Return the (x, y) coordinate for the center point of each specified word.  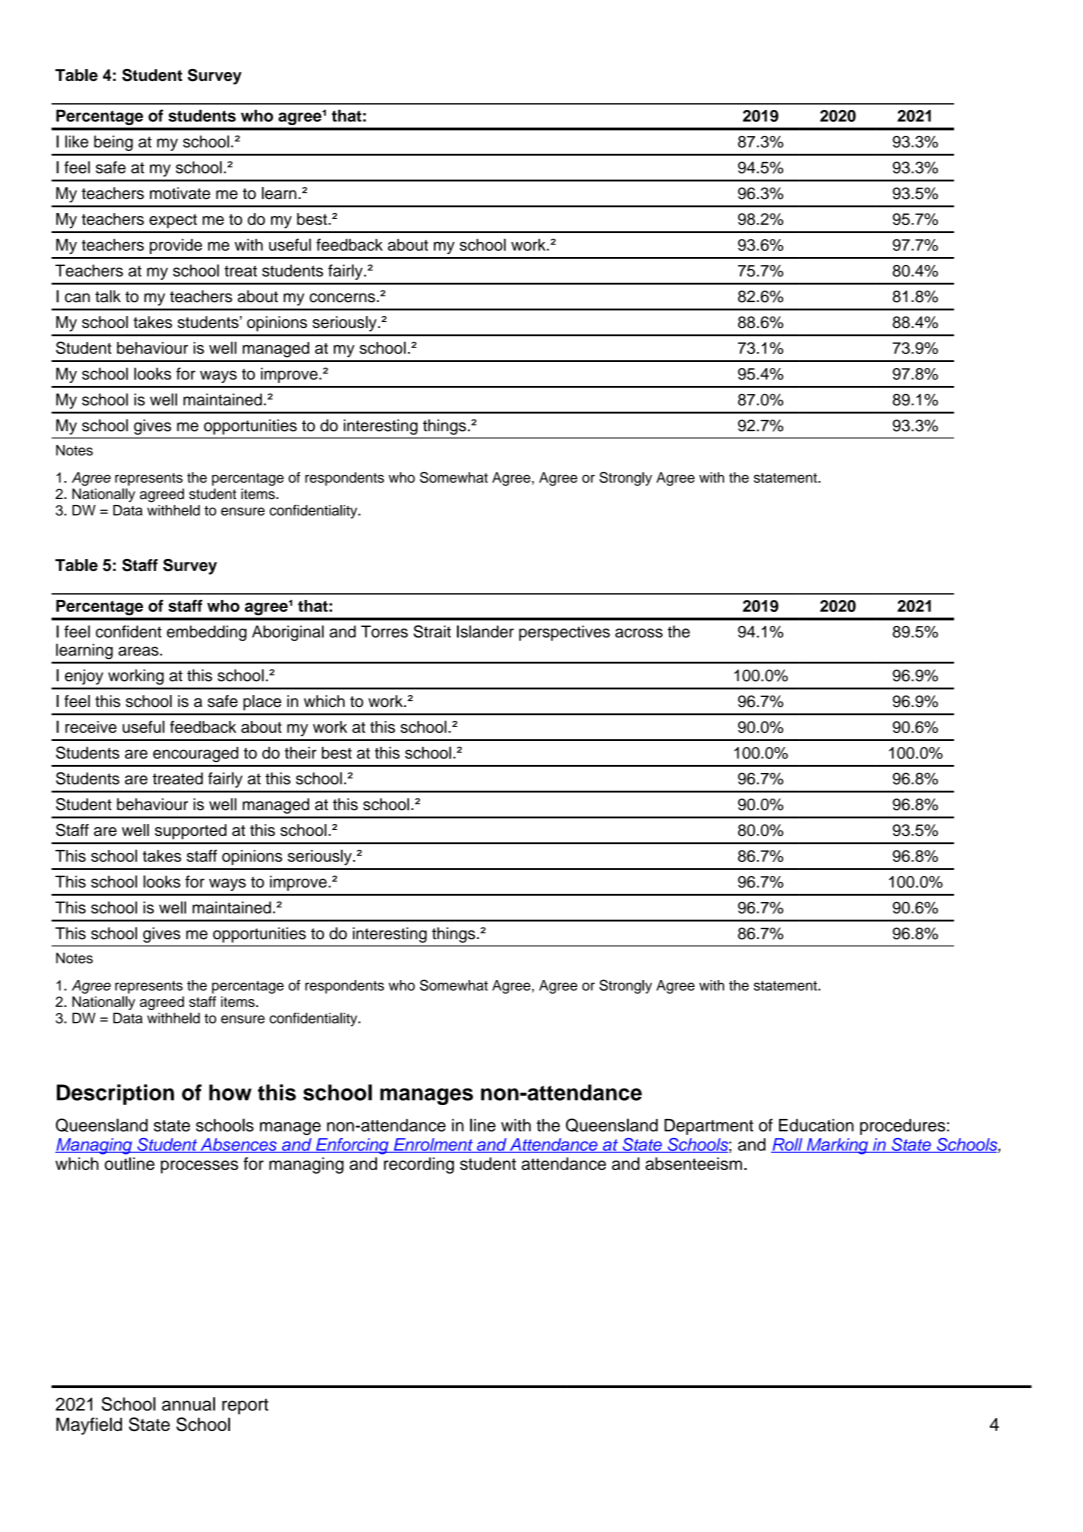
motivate (180, 193)
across (639, 633)
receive (91, 727)
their (301, 753)
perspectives (564, 633)
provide (176, 246)
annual (188, 1404)
